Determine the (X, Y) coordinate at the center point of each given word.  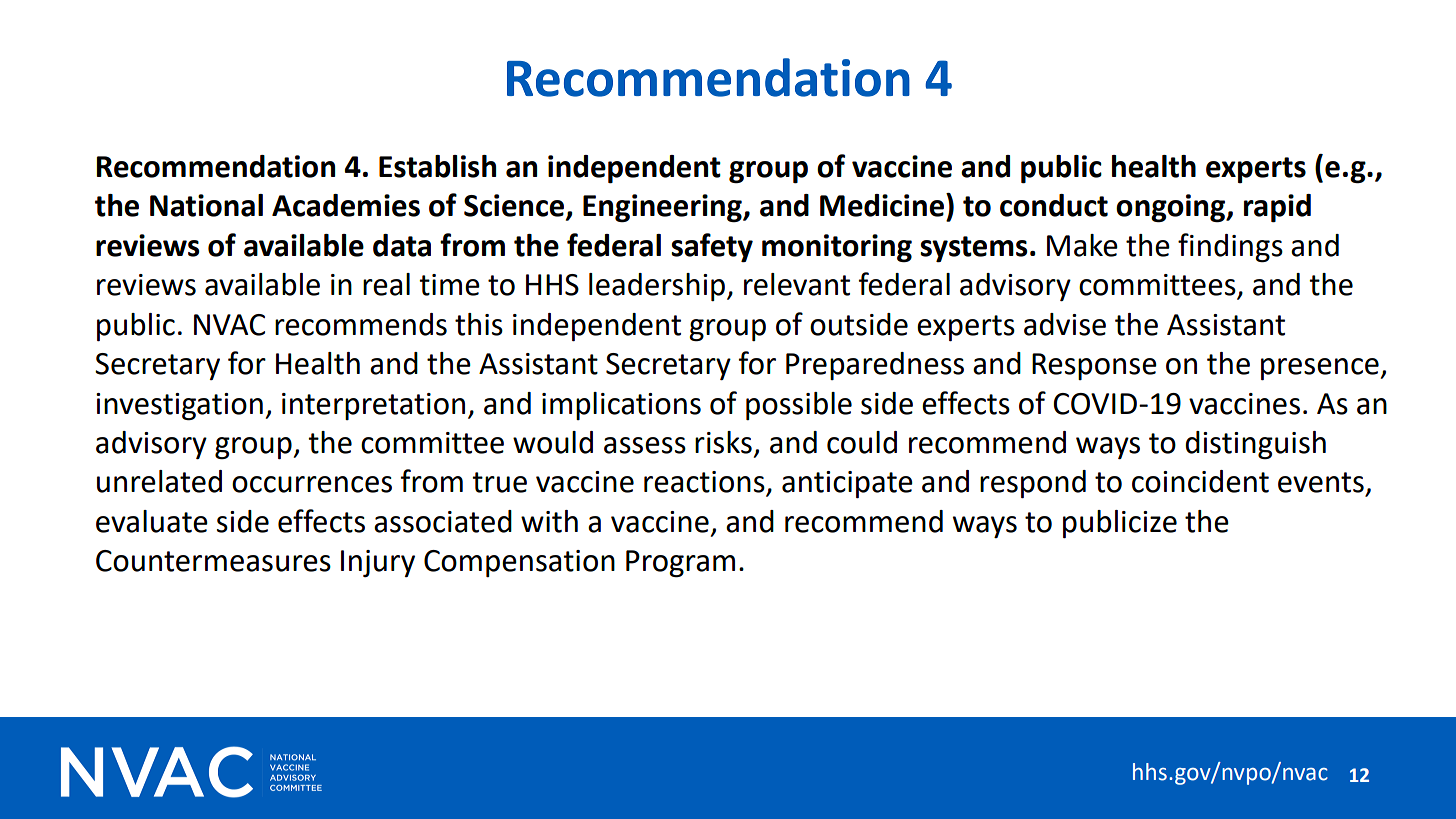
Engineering (663, 208)
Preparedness (875, 366)
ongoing (1171, 208)
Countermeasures (213, 561)
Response (1094, 366)
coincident (1200, 481)
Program (680, 564)
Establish (437, 166)
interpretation (373, 406)
